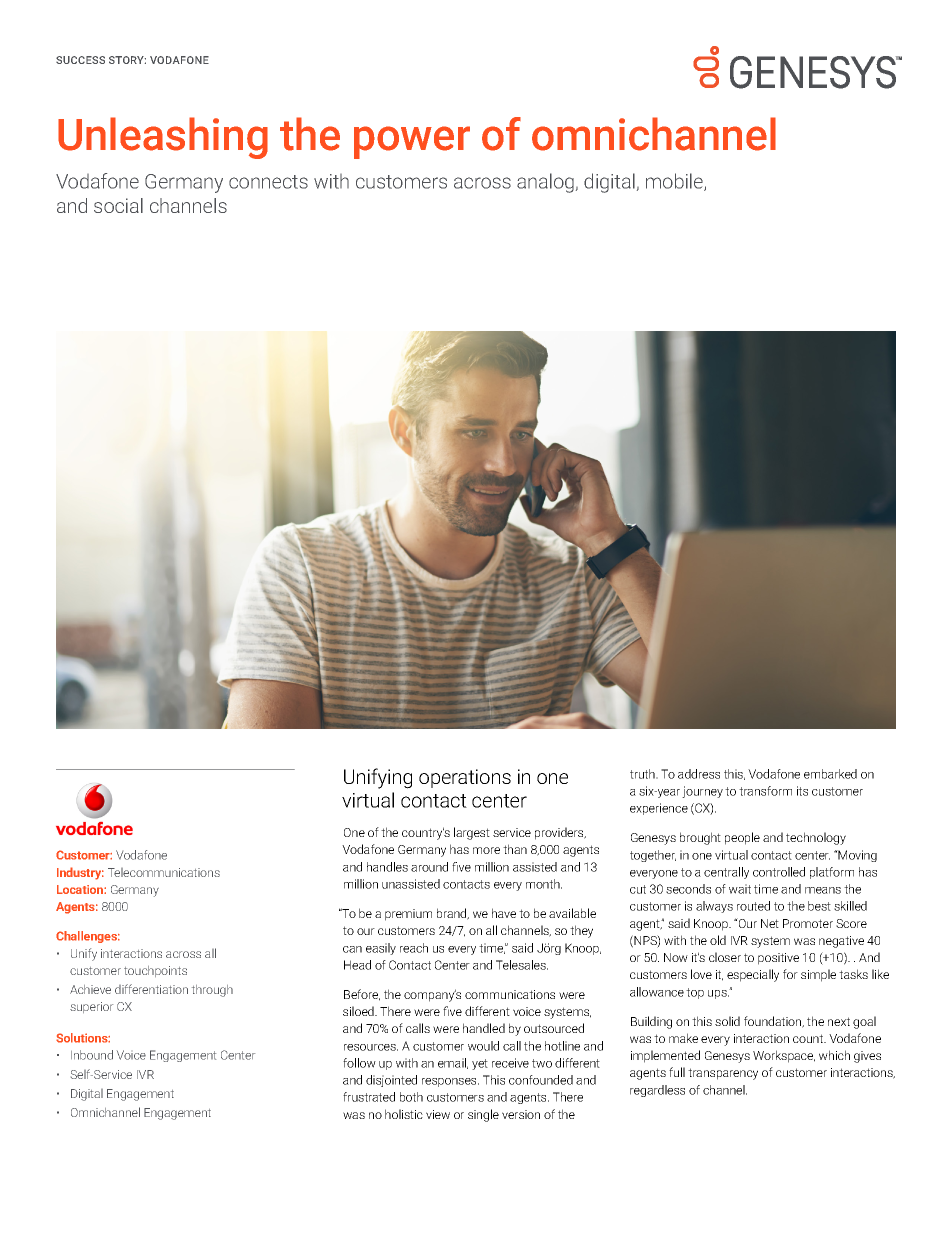  I want to click on yet, so click(480, 1064).
